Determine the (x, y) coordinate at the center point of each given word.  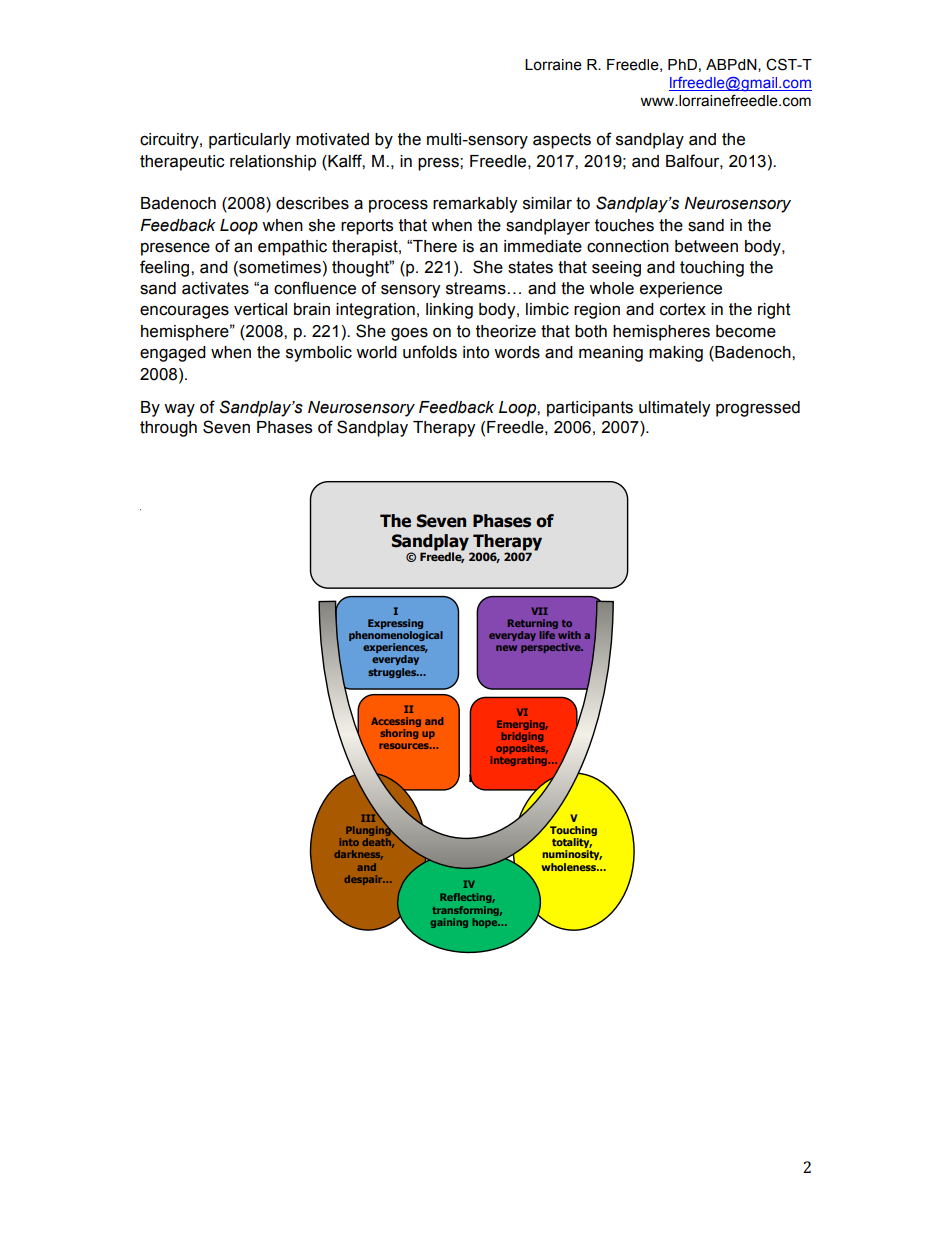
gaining (449, 923)
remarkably (475, 205)
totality (572, 844)
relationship (273, 163)
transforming (467, 911)
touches (624, 225)
